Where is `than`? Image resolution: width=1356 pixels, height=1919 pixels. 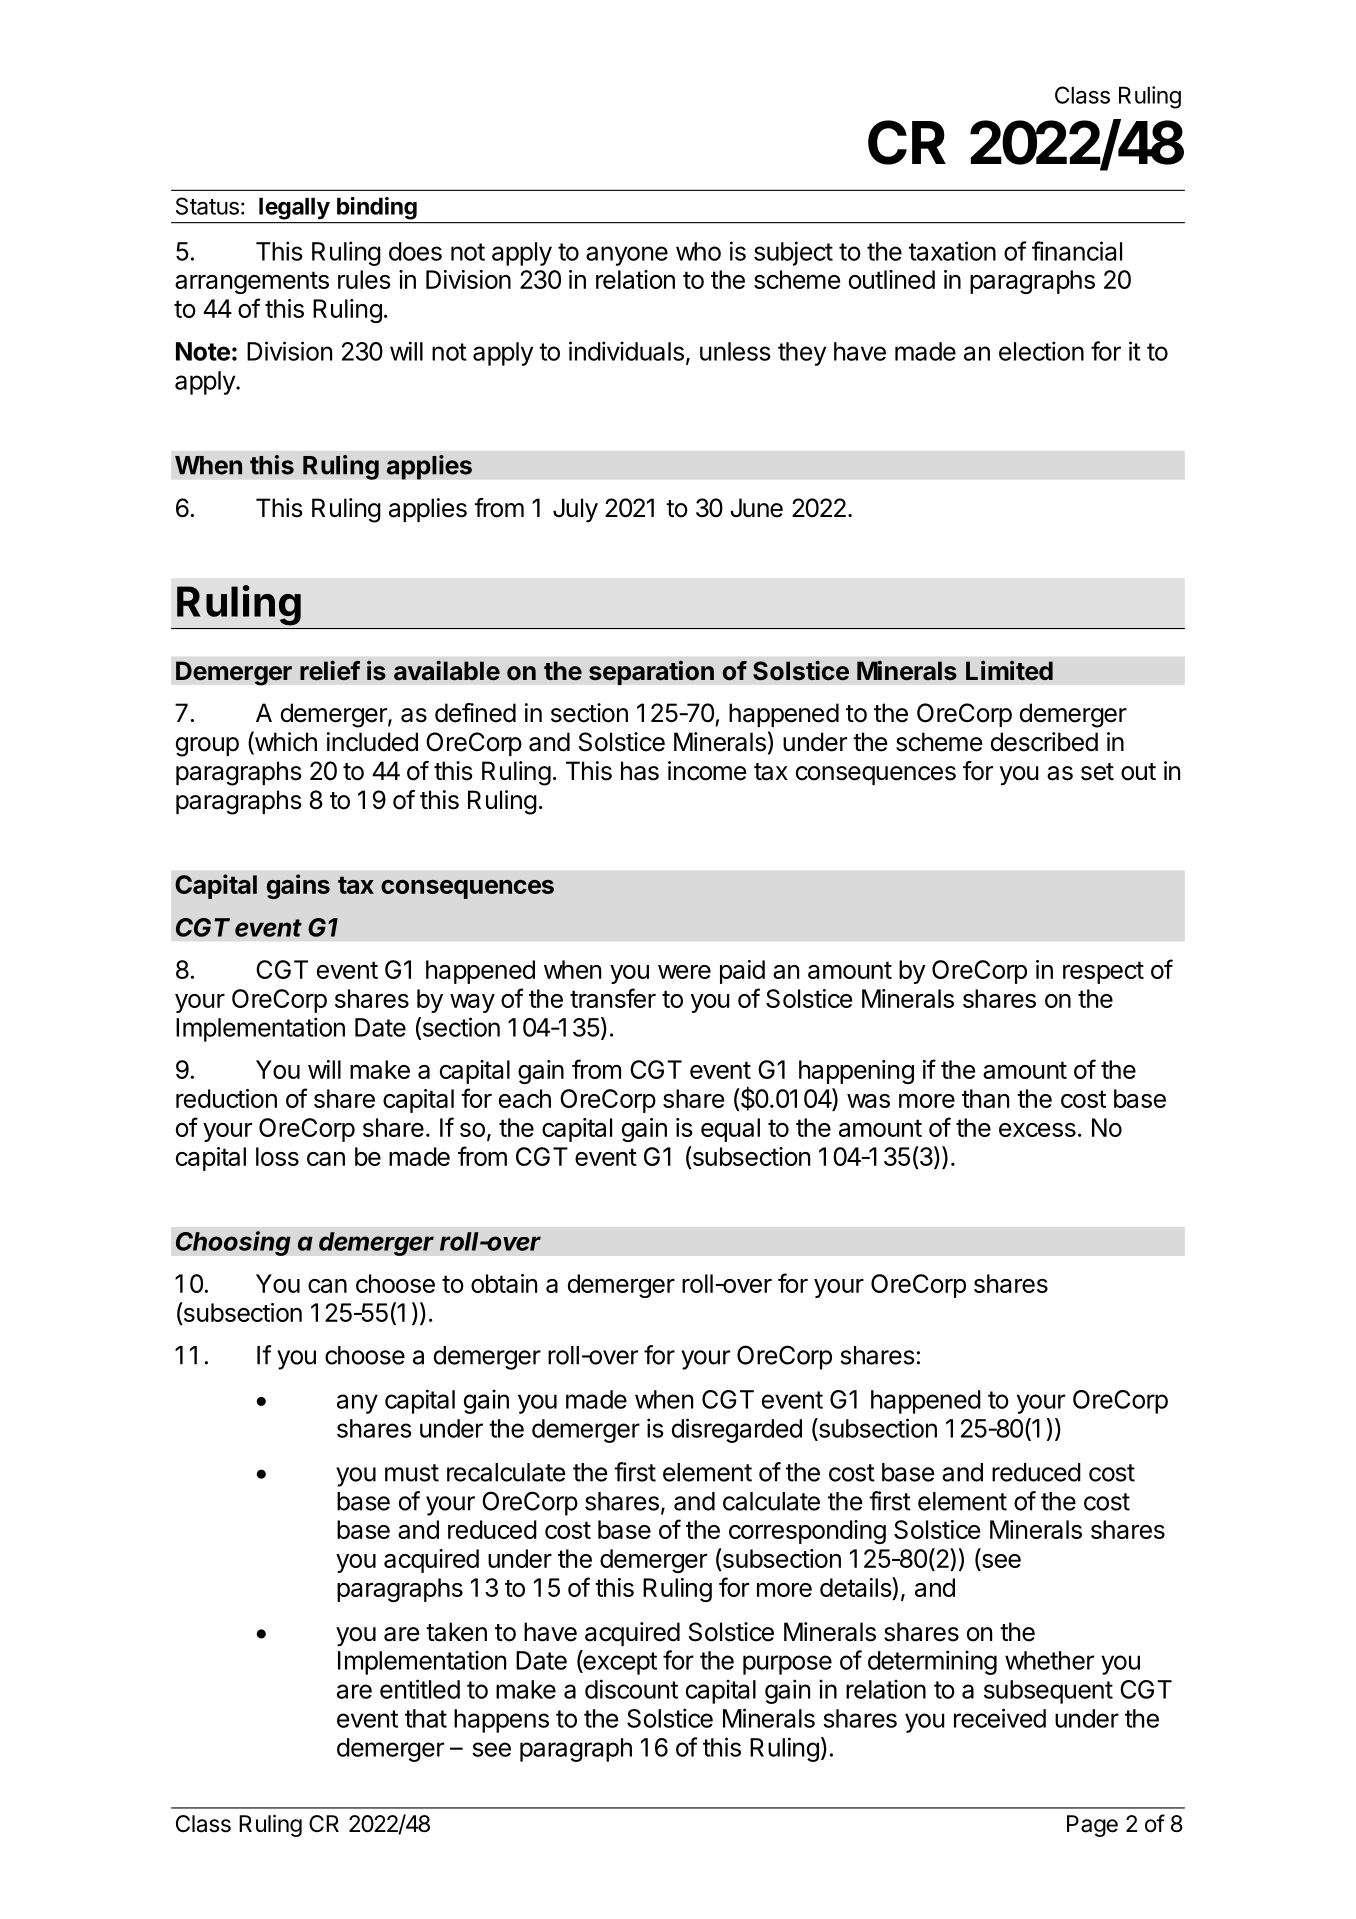 than is located at coordinates (985, 1098).
